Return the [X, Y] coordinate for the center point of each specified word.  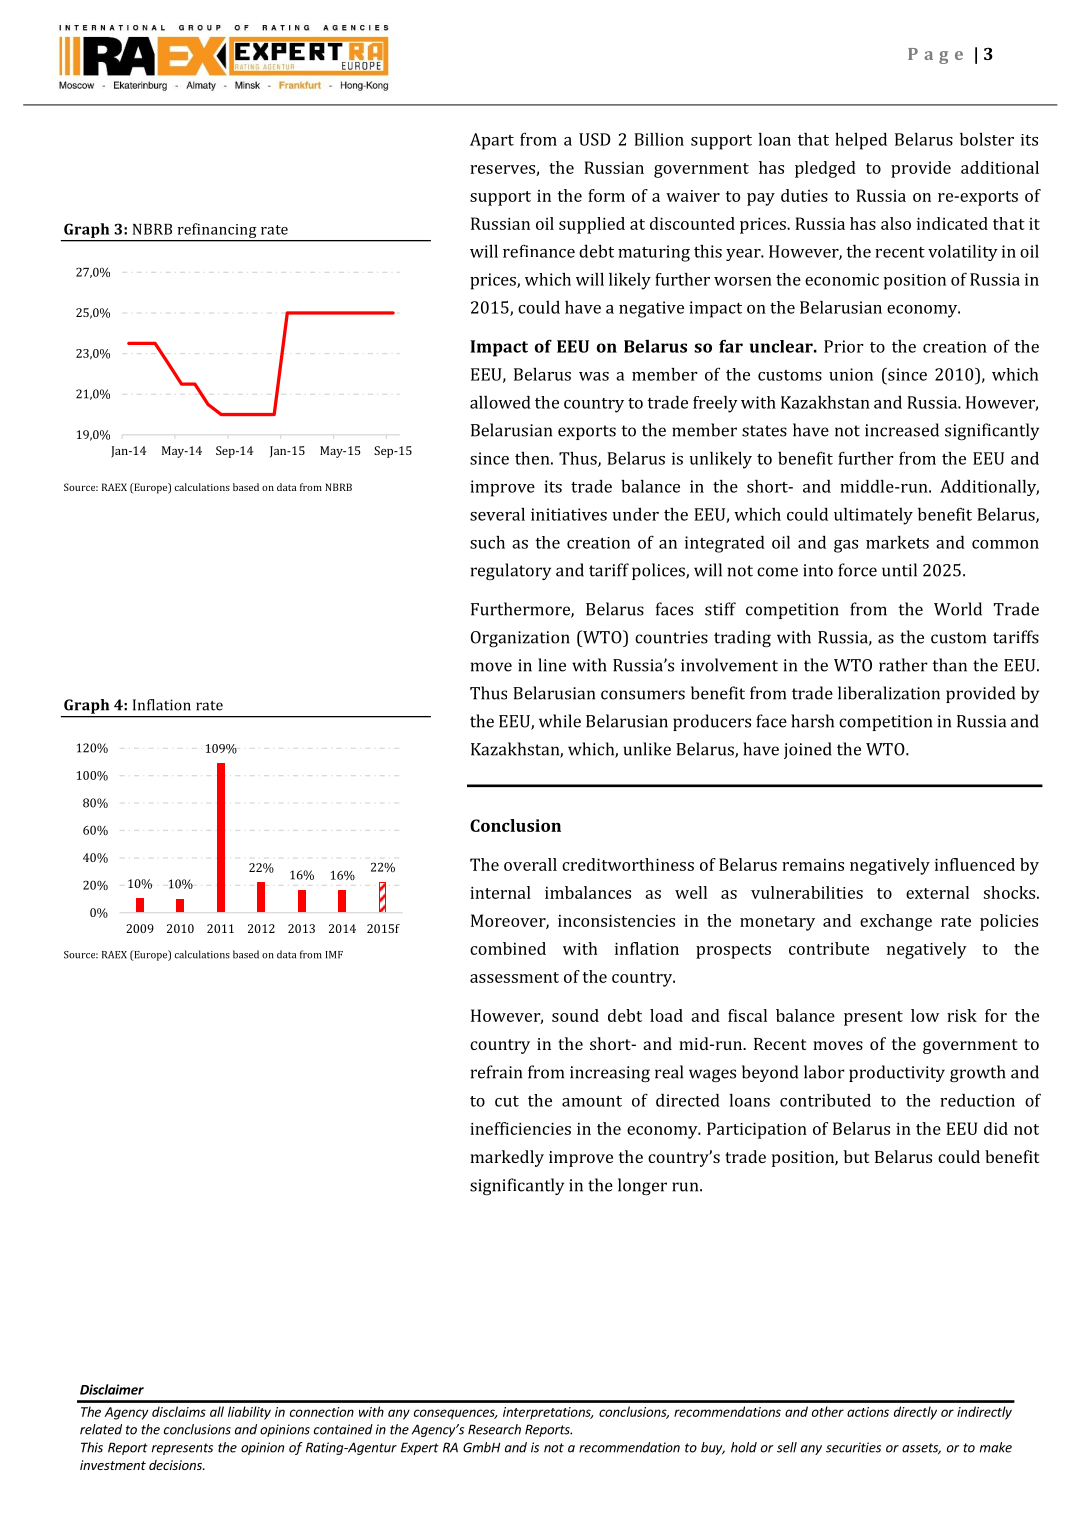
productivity [897, 1073]
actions [868, 1412]
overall [530, 864]
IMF [334, 955]
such [487, 542]
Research [494, 1429]
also [896, 223]
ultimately [873, 516]
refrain [496, 1072]
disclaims [179, 1411]
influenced [975, 864]
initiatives [569, 514]
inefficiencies [520, 1128]
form [606, 195]
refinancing [217, 232]
